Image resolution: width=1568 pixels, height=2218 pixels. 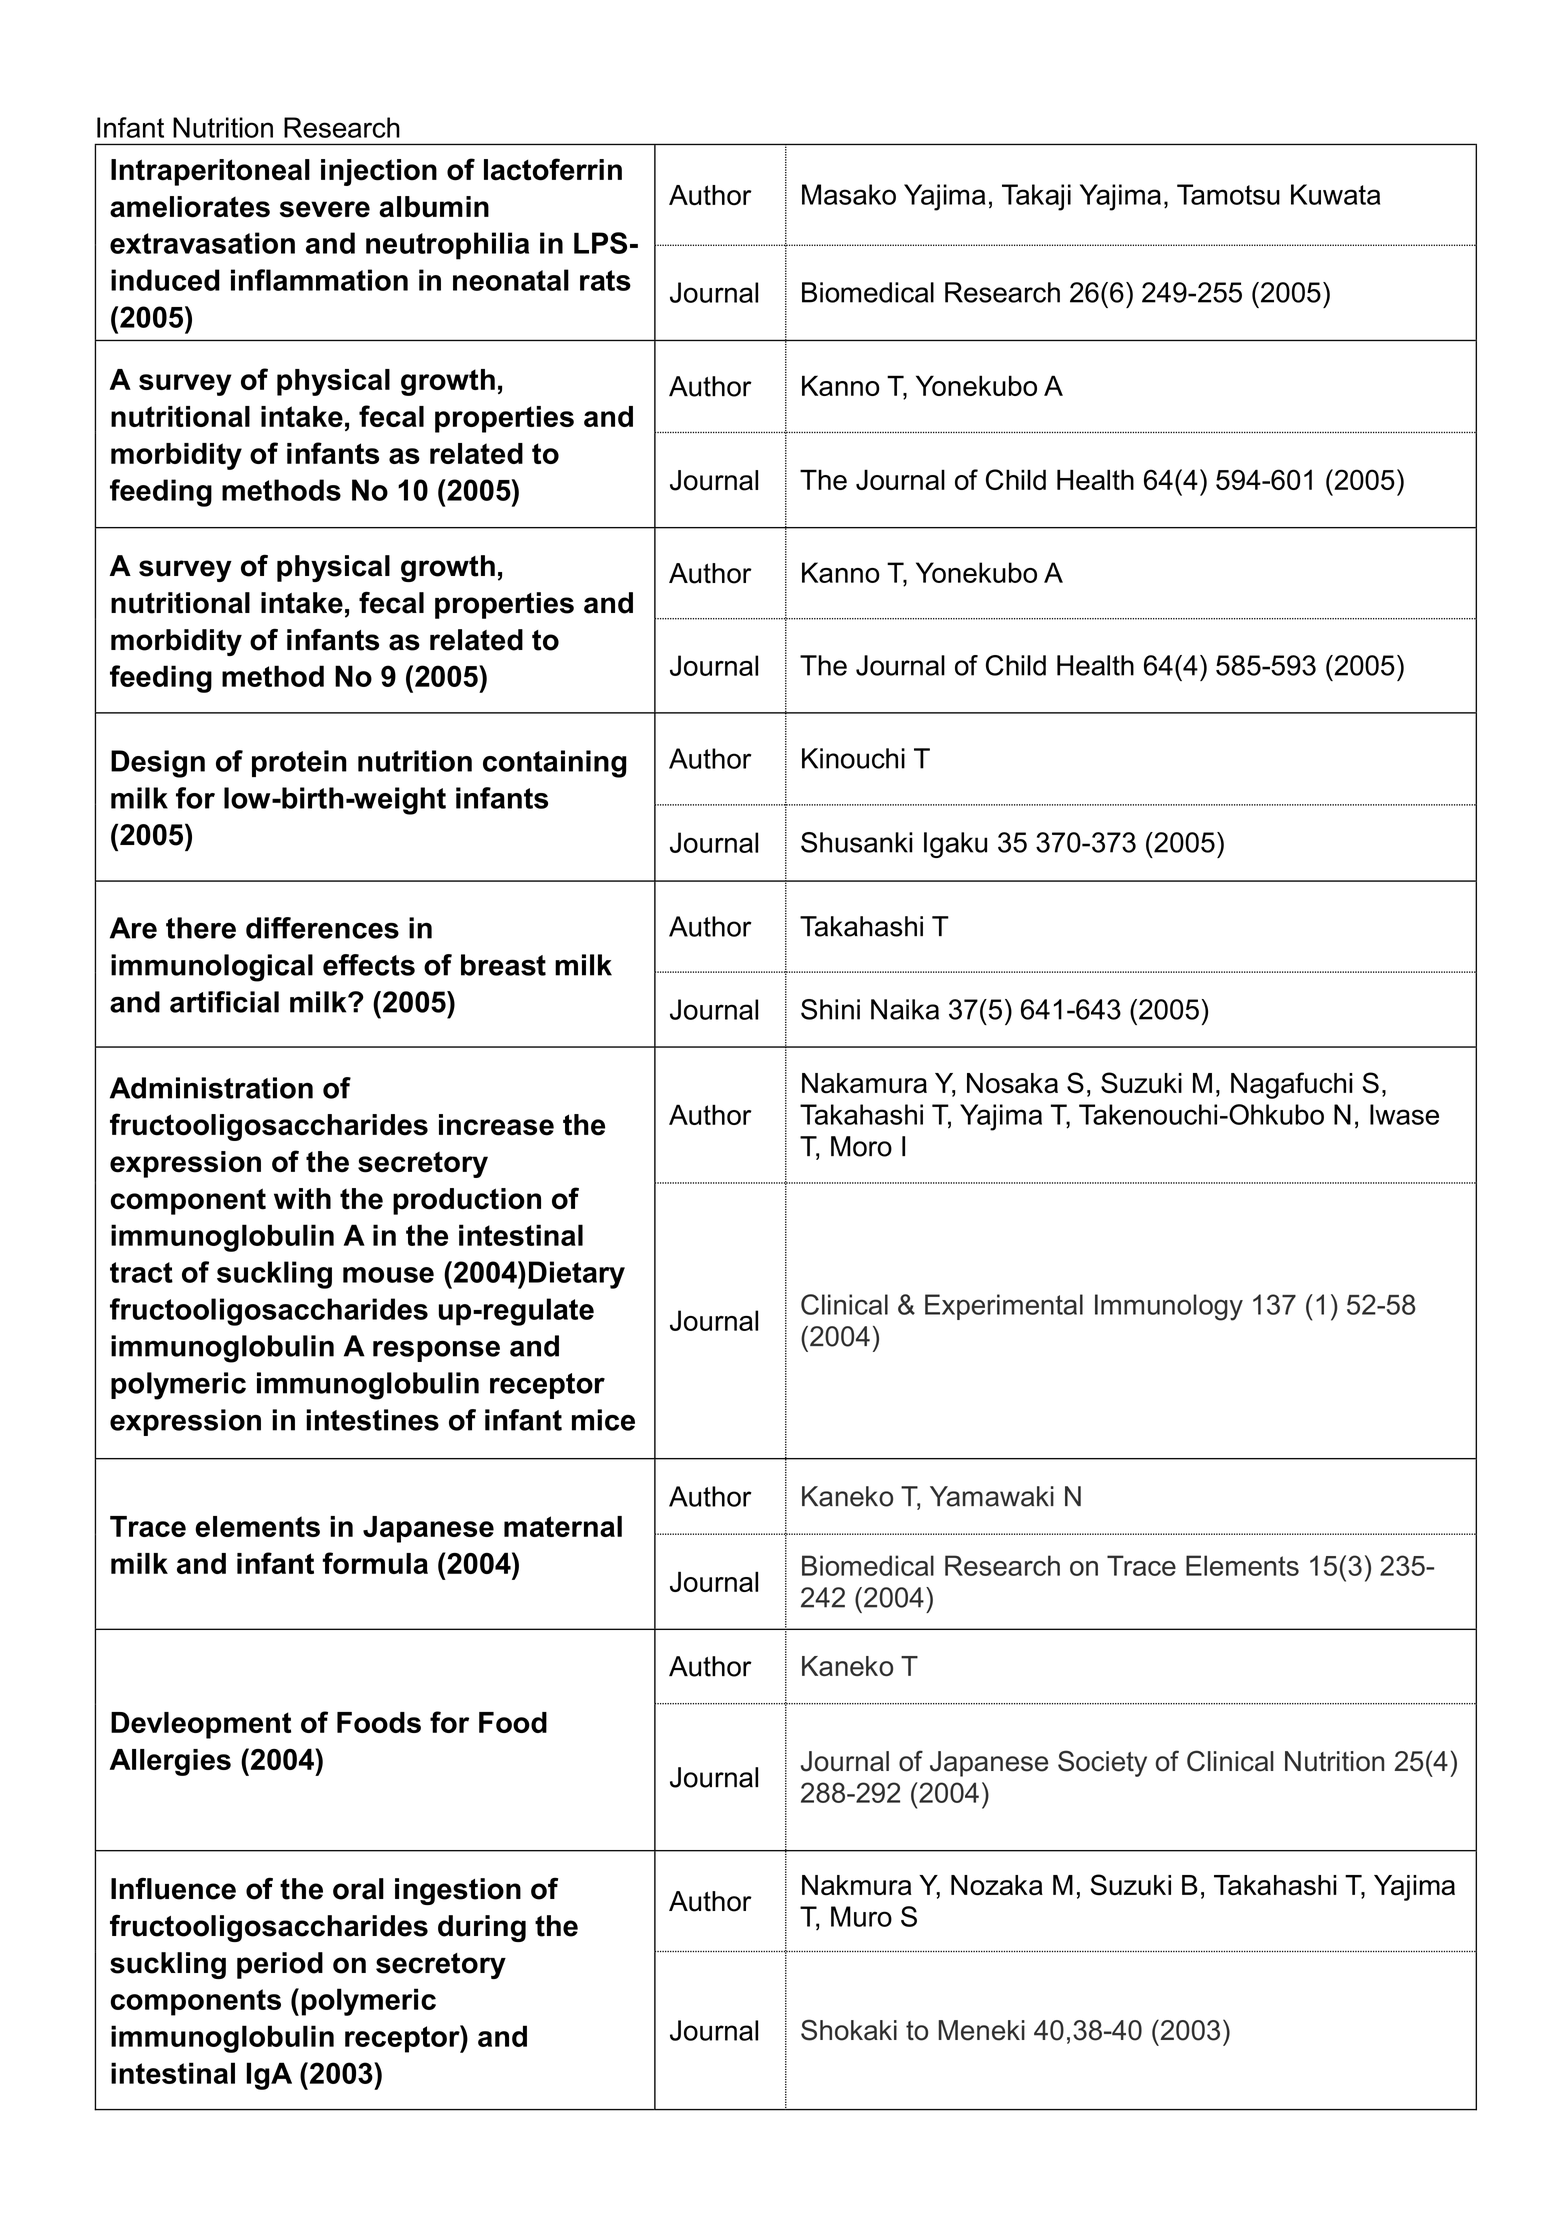 What do you see at coordinates (280, 1965) in the image?
I see `period` at bounding box center [280, 1965].
